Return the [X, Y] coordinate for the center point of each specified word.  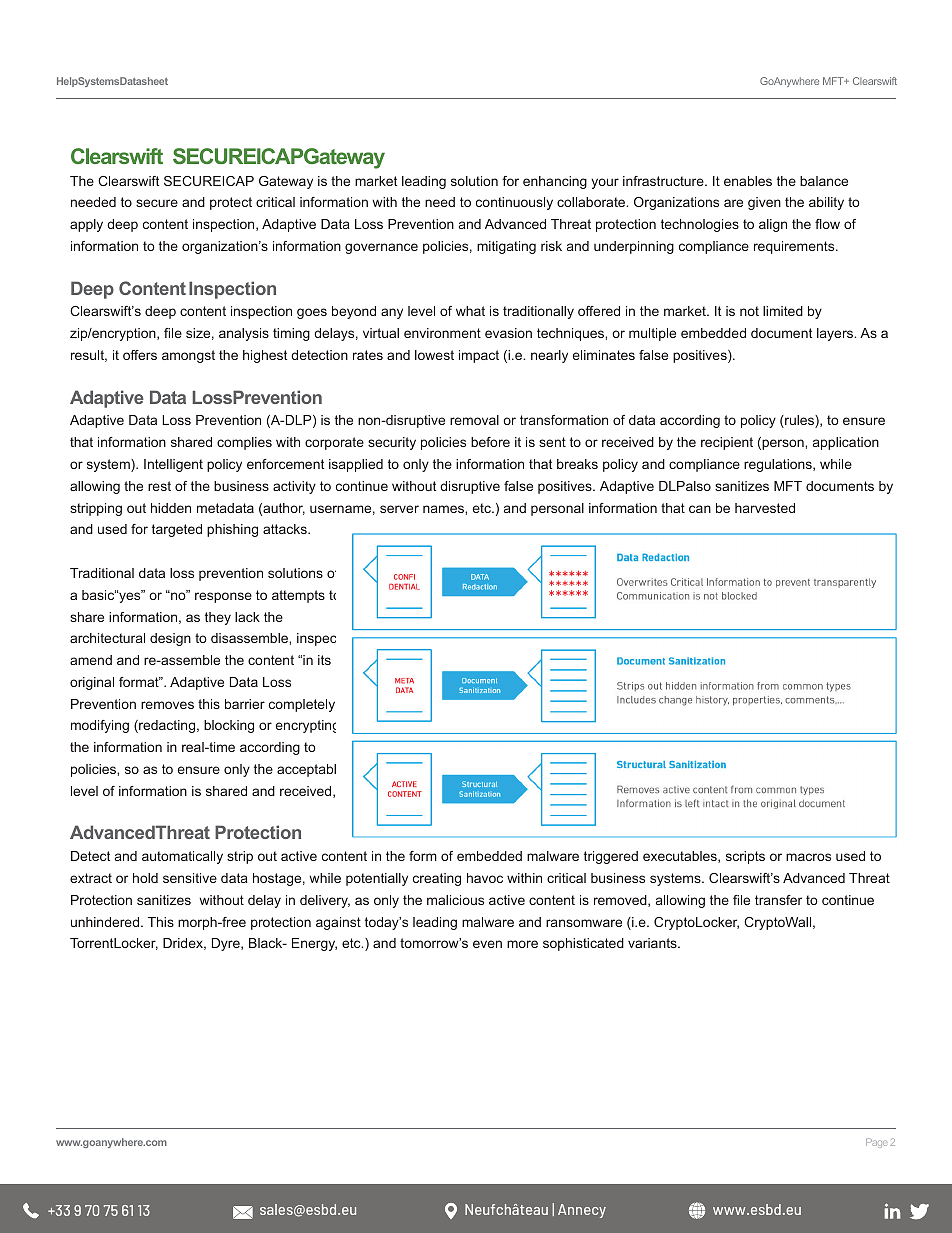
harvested [765, 508]
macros [808, 857]
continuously [514, 203]
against [338, 923]
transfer [778, 900]
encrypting [306, 726]
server [399, 509]
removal [474, 420]
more [522, 944]
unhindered [106, 922]
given [764, 203]
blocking [229, 726]
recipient [727, 443]
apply [86, 225]
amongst [188, 356]
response [223, 597]
